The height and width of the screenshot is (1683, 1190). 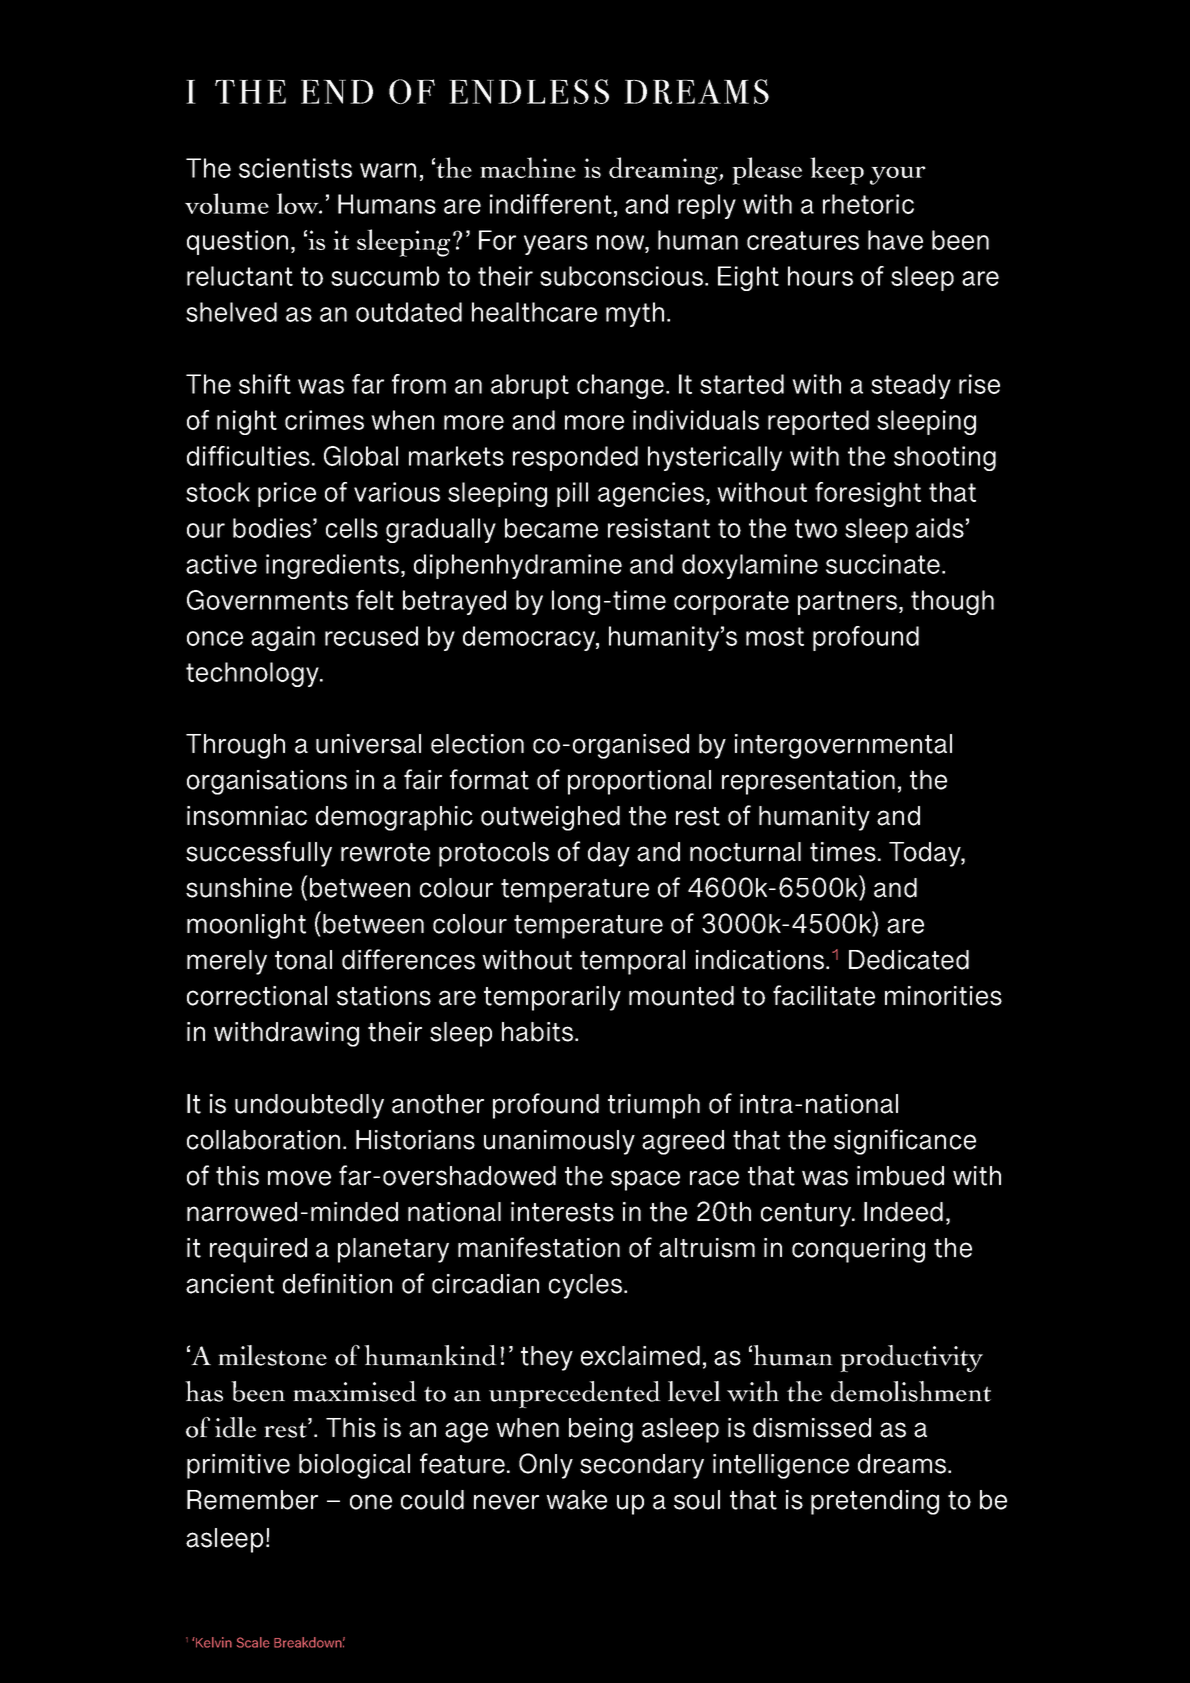 I want to click on Scale, so click(x=253, y=1642).
